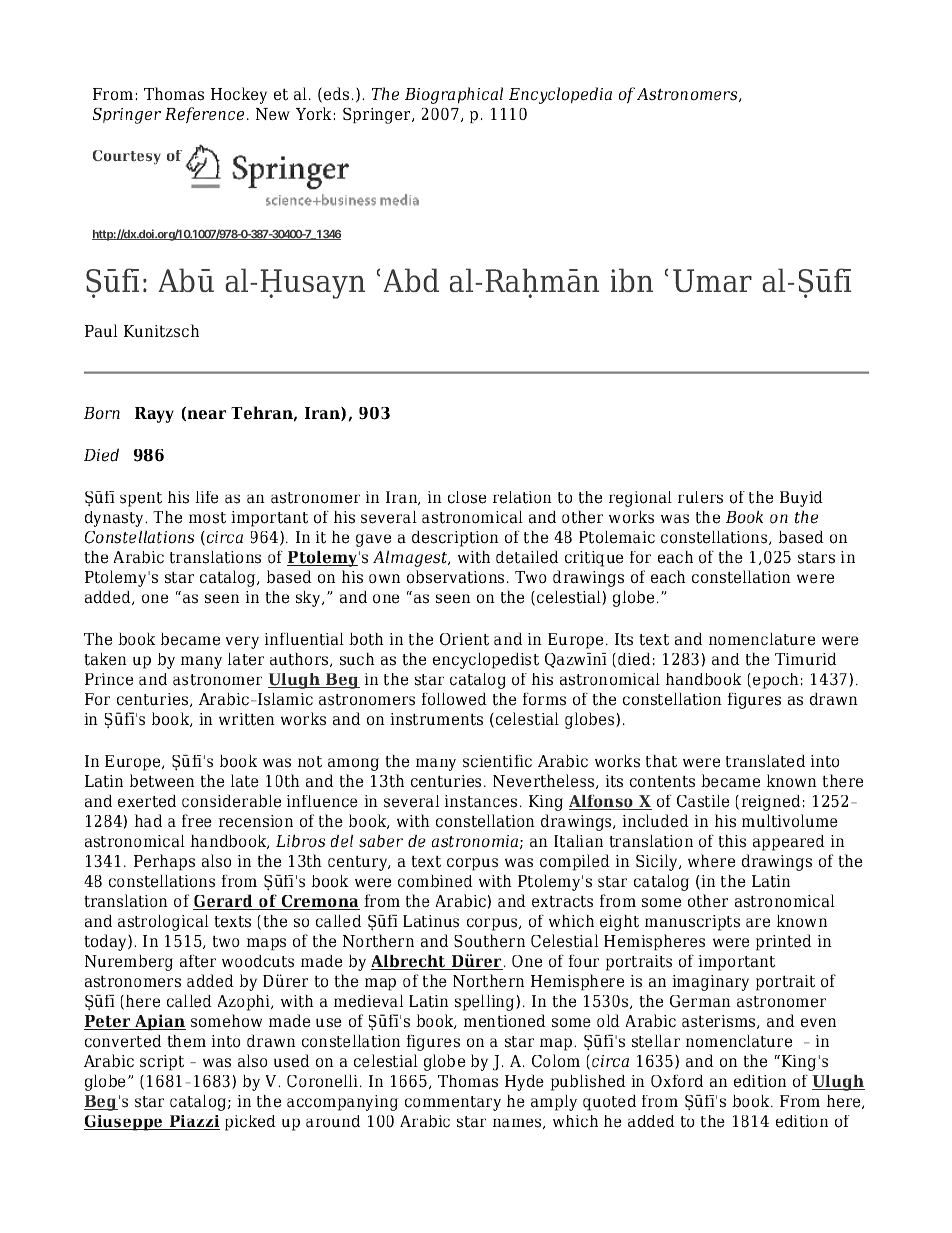 The height and width of the screenshot is (1233, 952). What do you see at coordinates (560, 95) in the screenshot?
I see `Encyclopedia` at bounding box center [560, 95].
